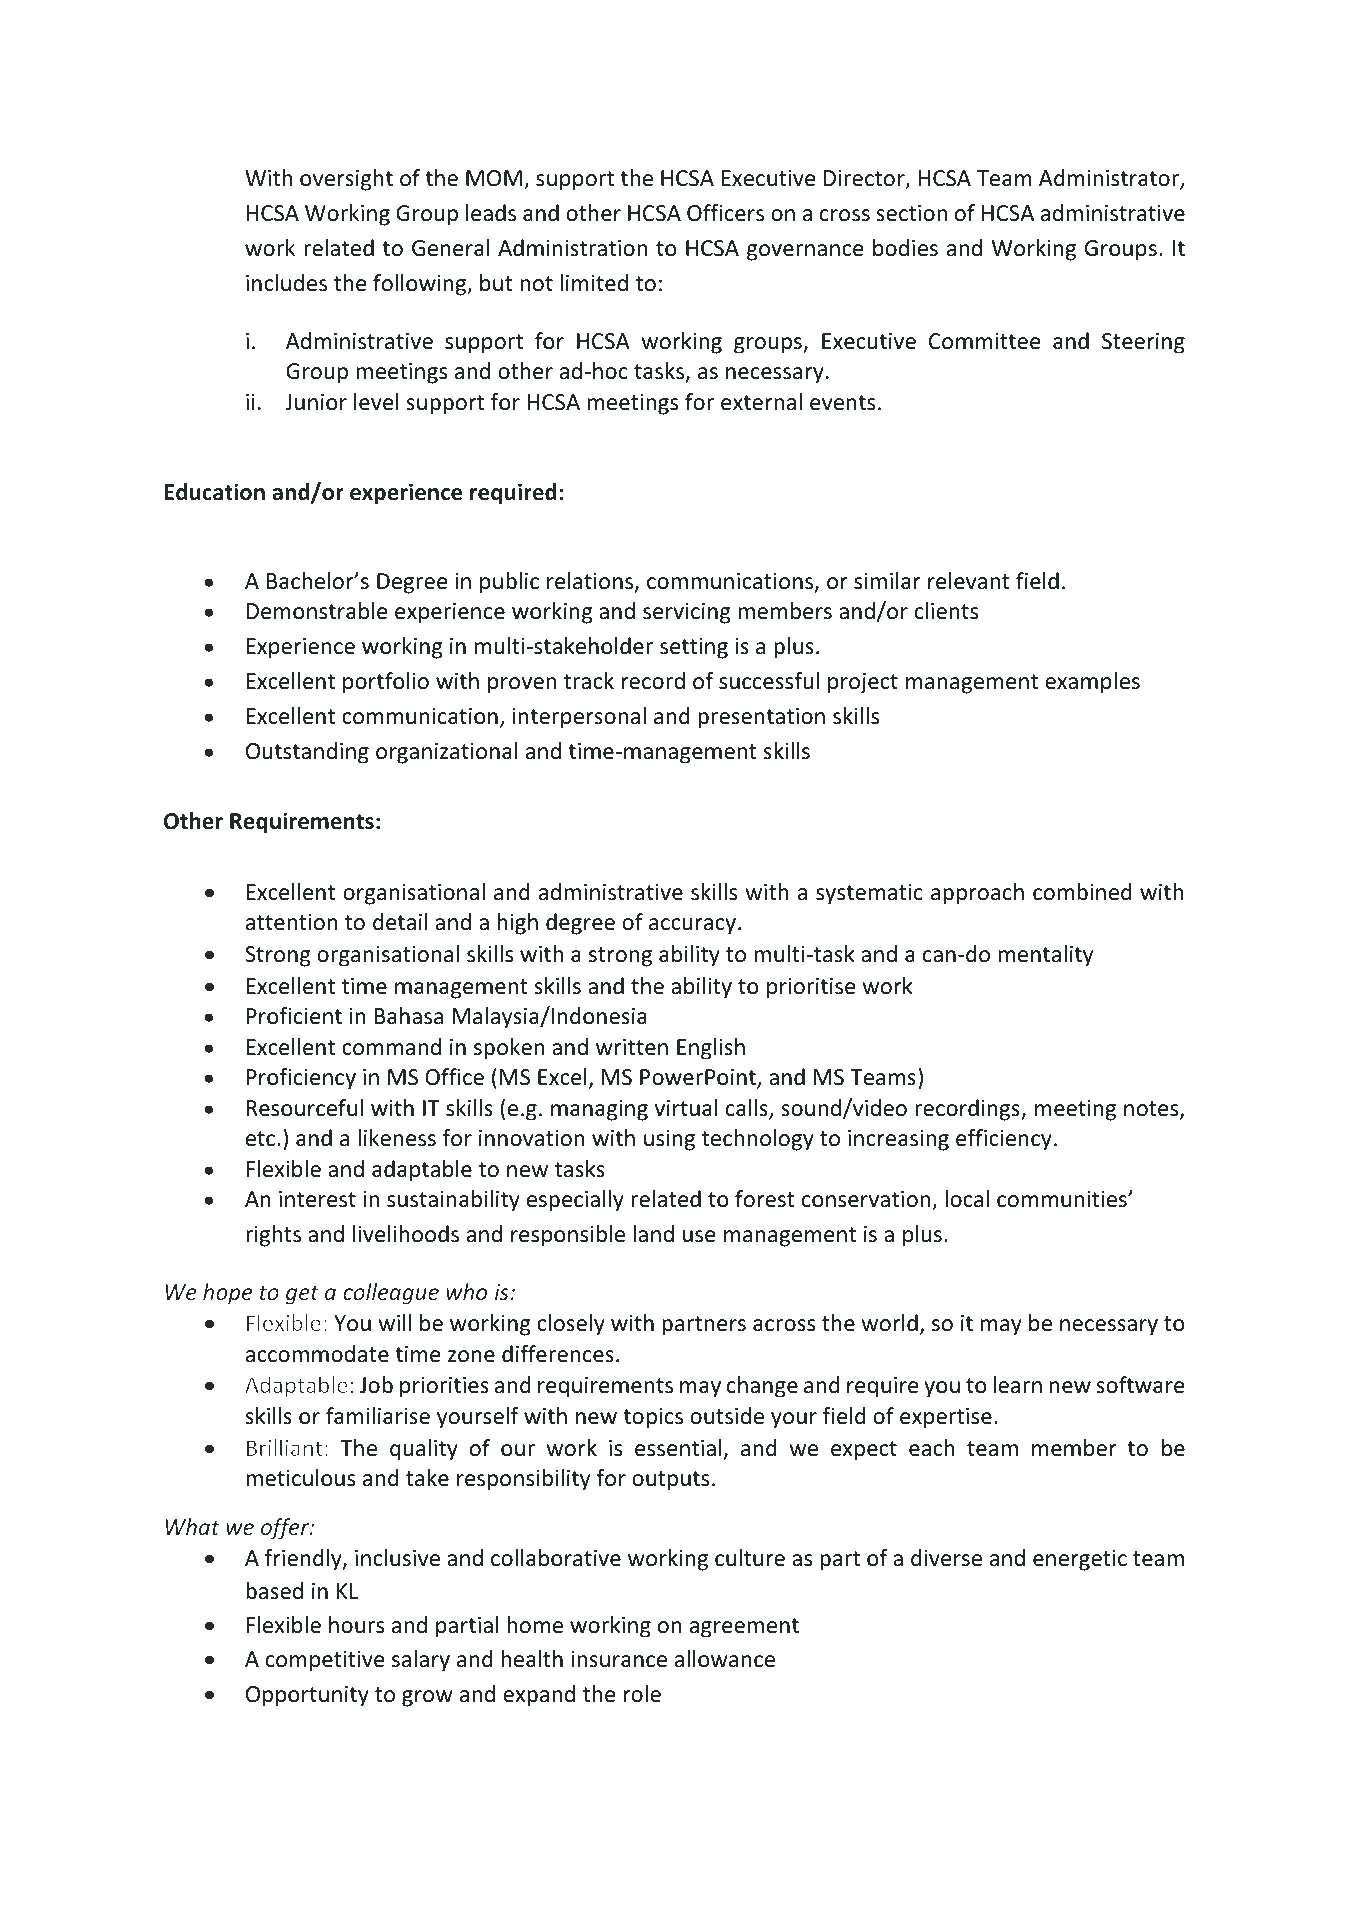  Describe the element at coordinates (1080, 1560) in the screenshot. I see `energetic` at that location.
